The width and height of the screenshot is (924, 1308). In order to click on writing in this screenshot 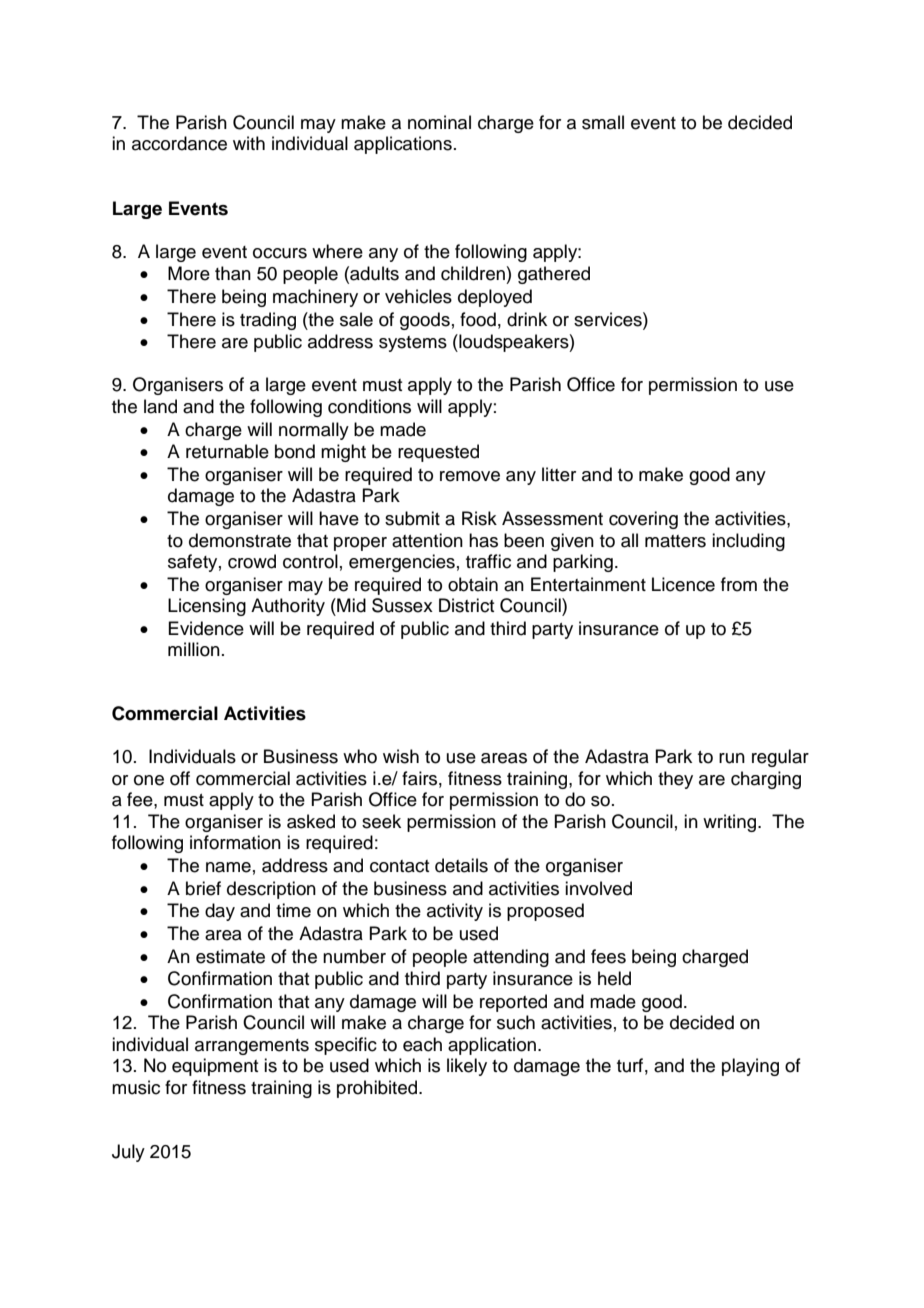, I will do `click(731, 823)`.
